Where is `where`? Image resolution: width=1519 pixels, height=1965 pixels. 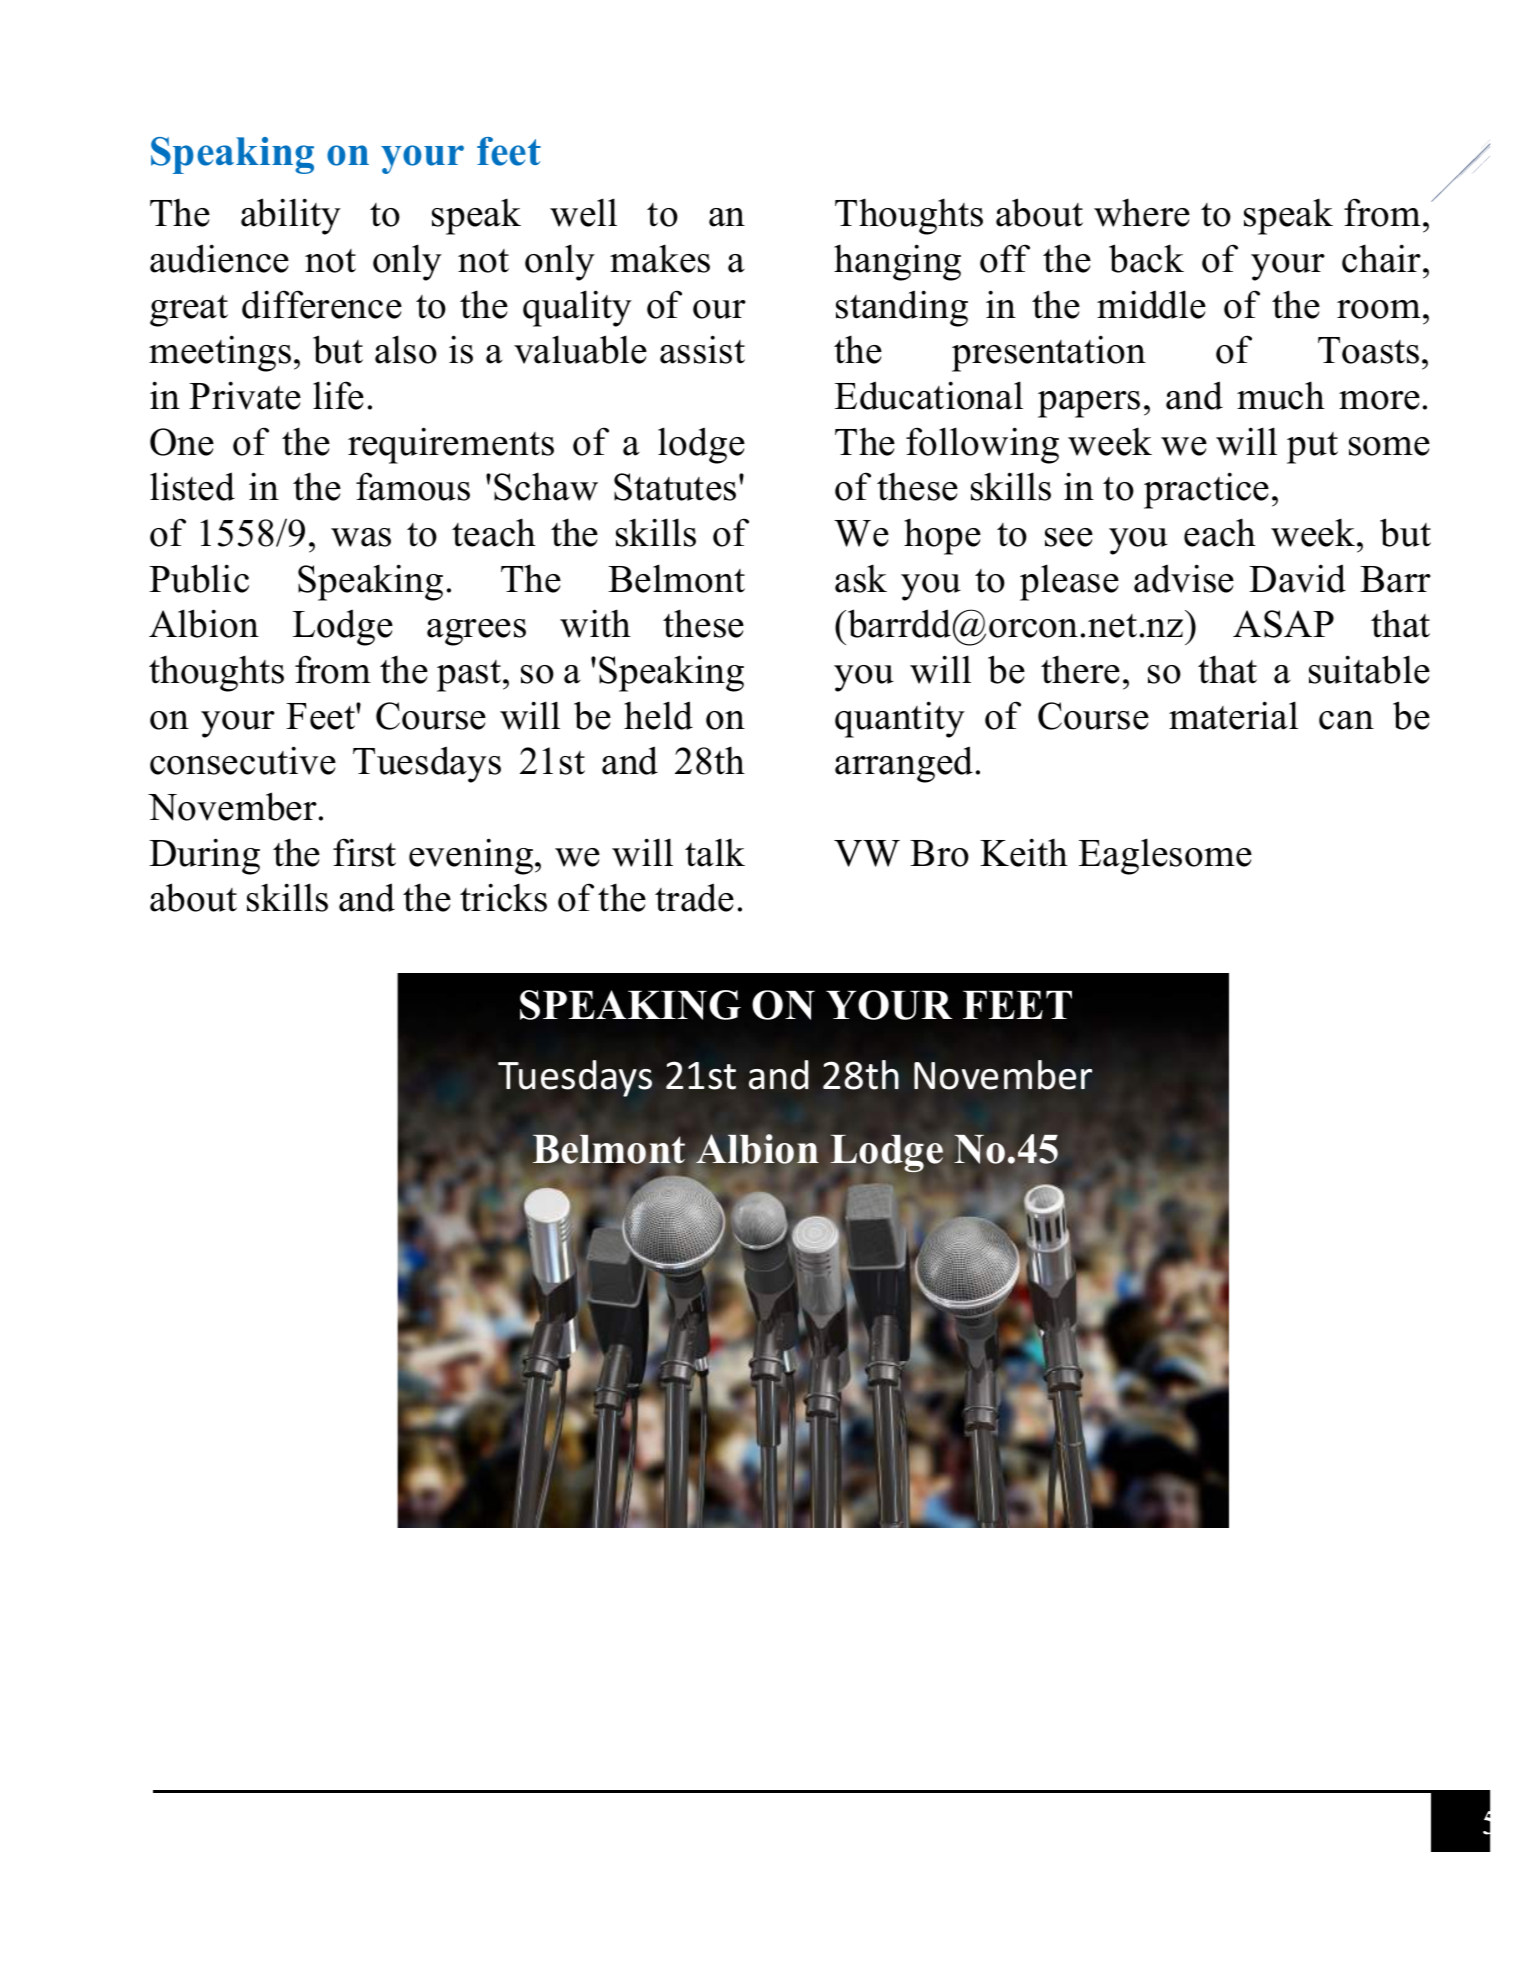 where is located at coordinates (1142, 212).
